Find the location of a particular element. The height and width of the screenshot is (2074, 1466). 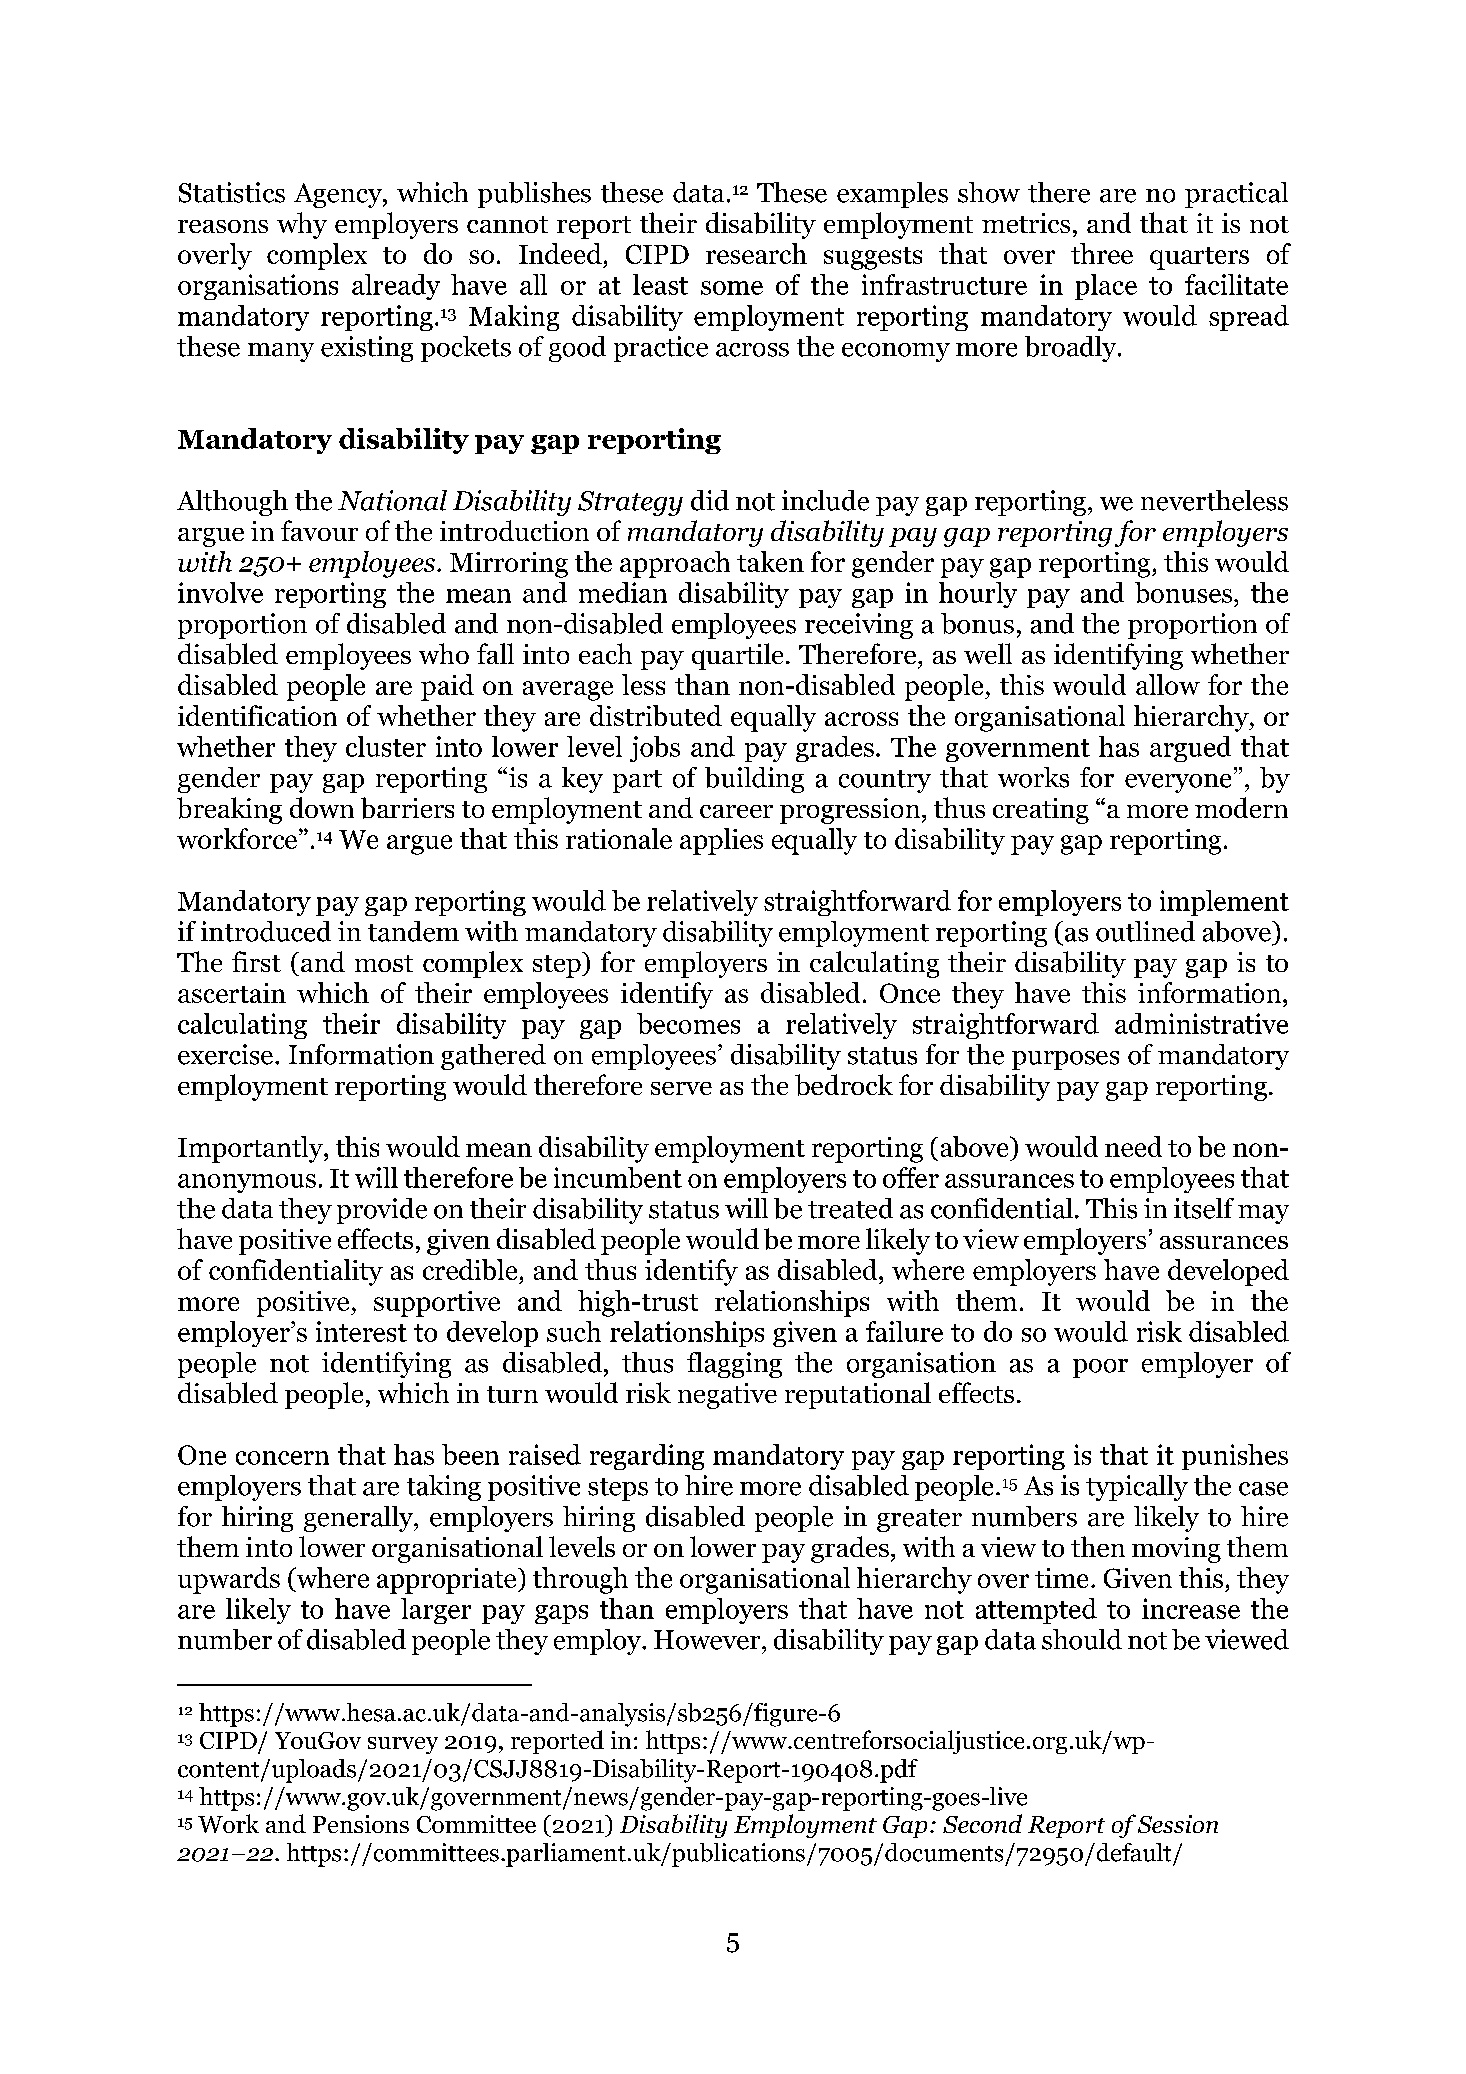

negative is located at coordinates (727, 1396).
